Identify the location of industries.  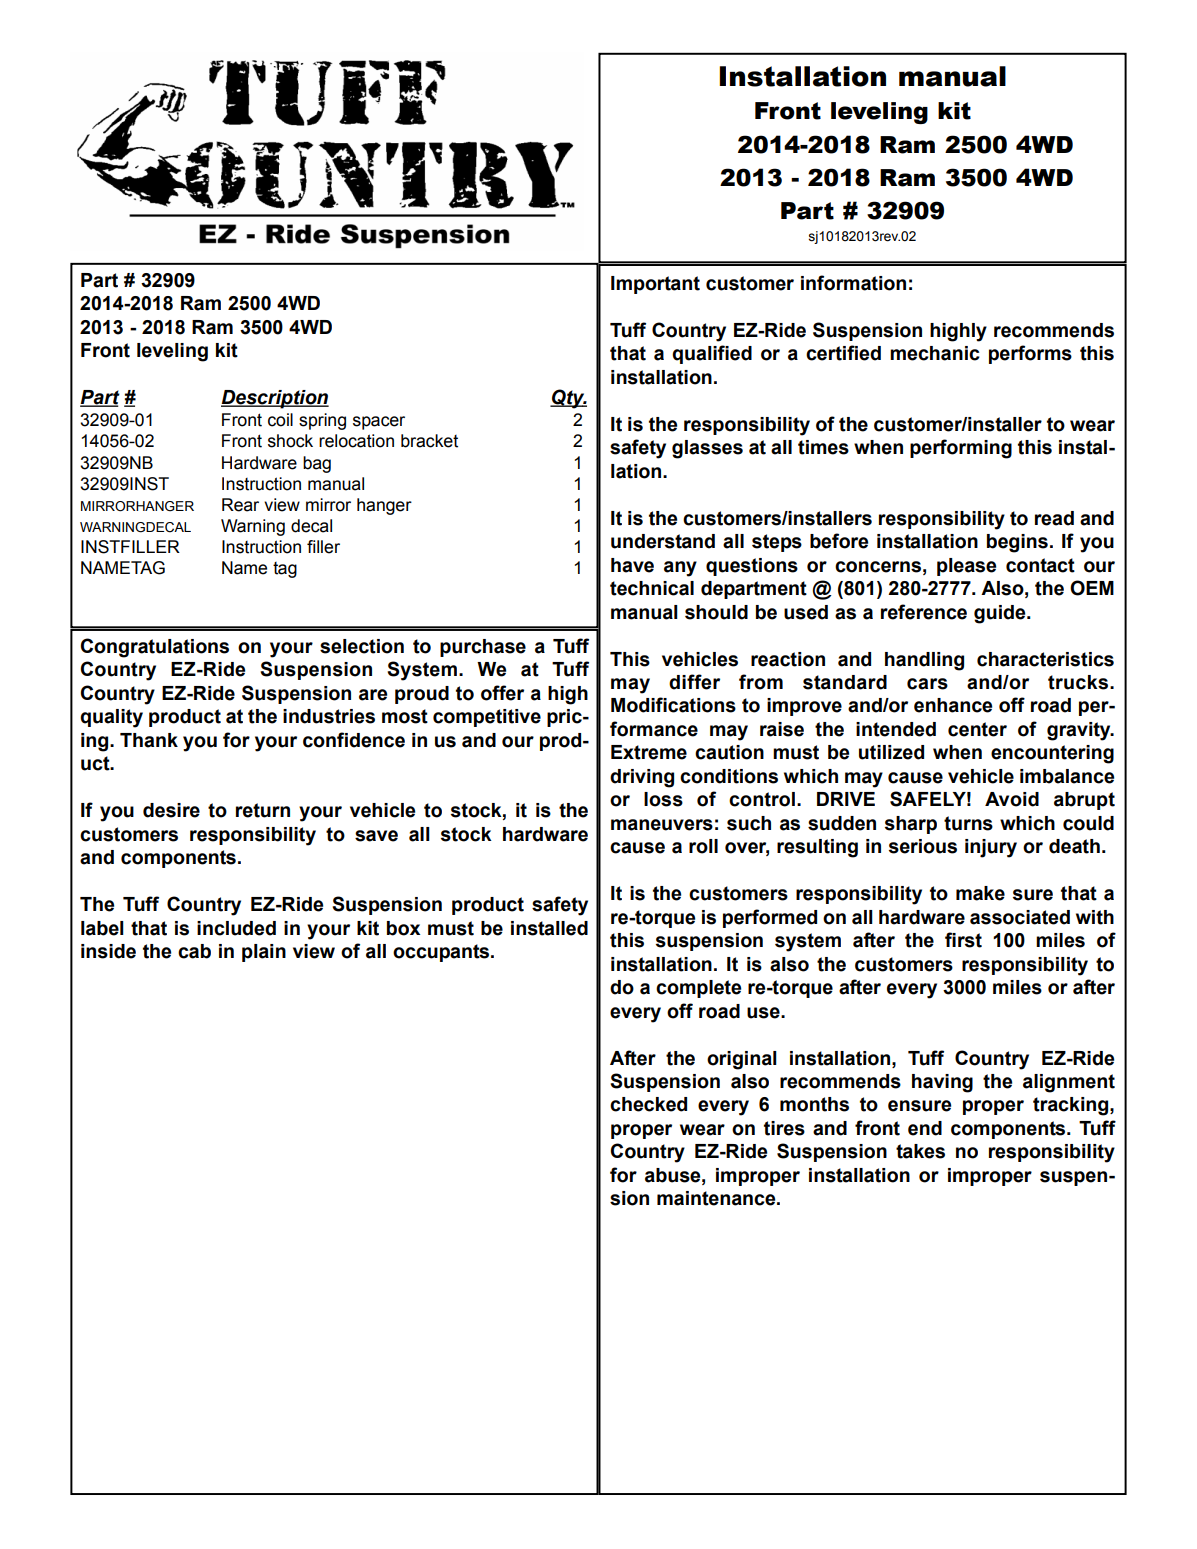
(329, 716).
